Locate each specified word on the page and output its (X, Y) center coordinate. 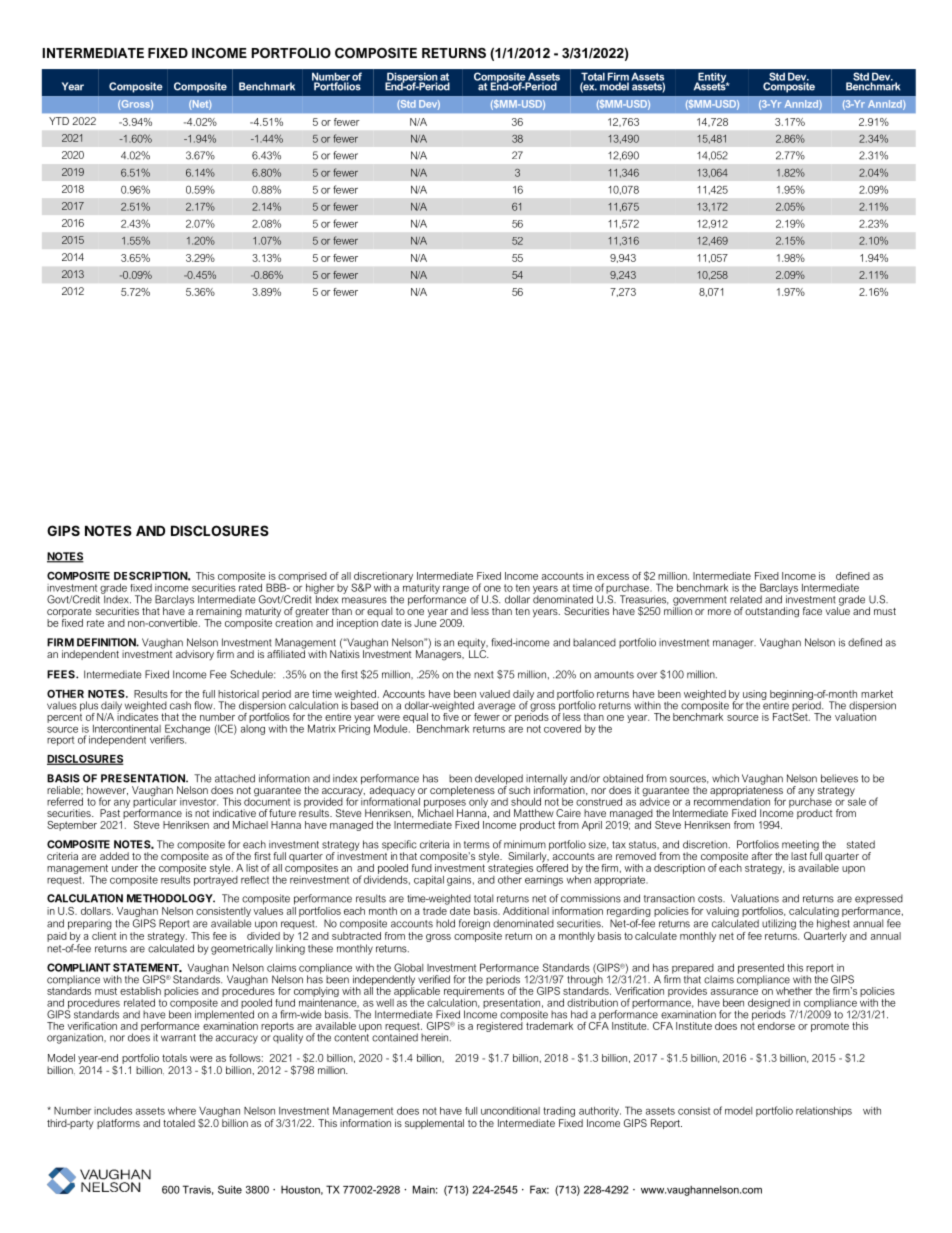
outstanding (772, 612)
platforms (118, 1124)
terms (477, 845)
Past (110, 813)
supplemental (434, 1124)
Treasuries (644, 600)
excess (613, 577)
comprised (302, 578)
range (456, 590)
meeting (801, 846)
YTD (59, 121)
